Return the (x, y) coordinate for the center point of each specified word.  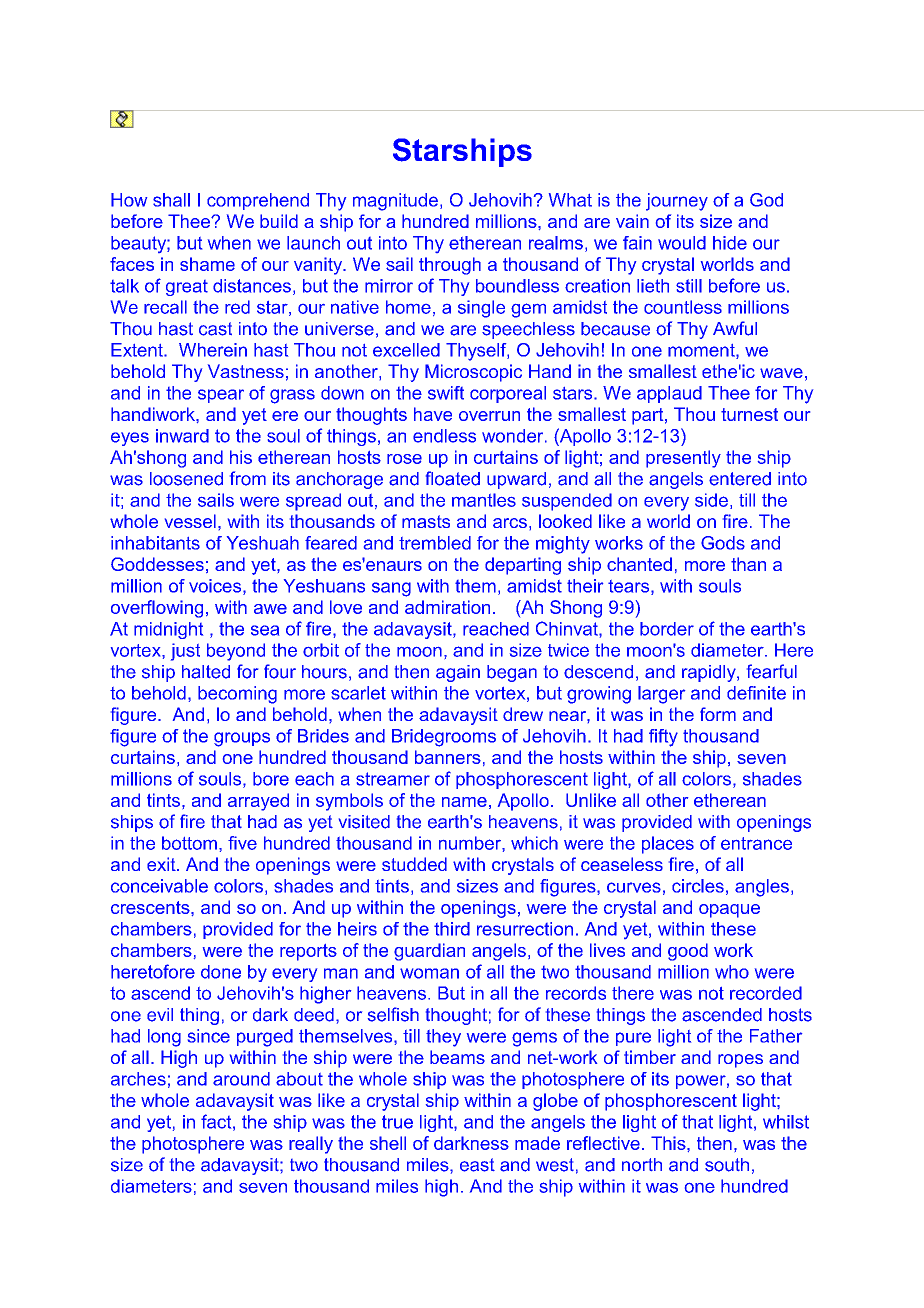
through (450, 266)
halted (206, 672)
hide (730, 243)
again (458, 673)
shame (207, 264)
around (241, 1079)
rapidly (710, 673)
